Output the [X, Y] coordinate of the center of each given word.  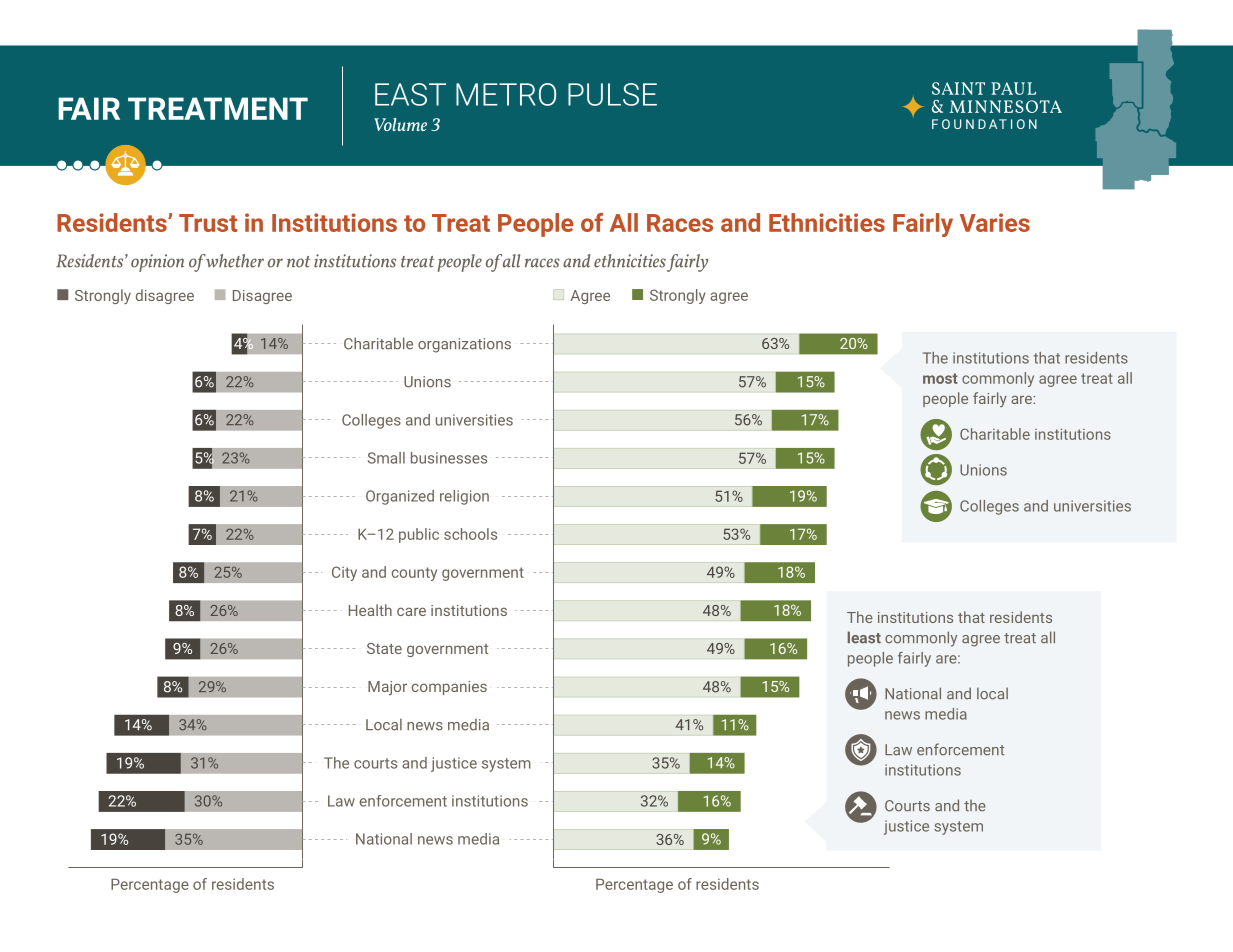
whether [234, 261]
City [344, 573]
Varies [995, 222]
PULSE [612, 94]
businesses [449, 458]
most [940, 378]
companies [449, 688]
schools [470, 534]
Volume [400, 124]
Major [387, 688]
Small [386, 458]
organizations [464, 345]
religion [464, 497]
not [299, 262]
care [411, 611]
